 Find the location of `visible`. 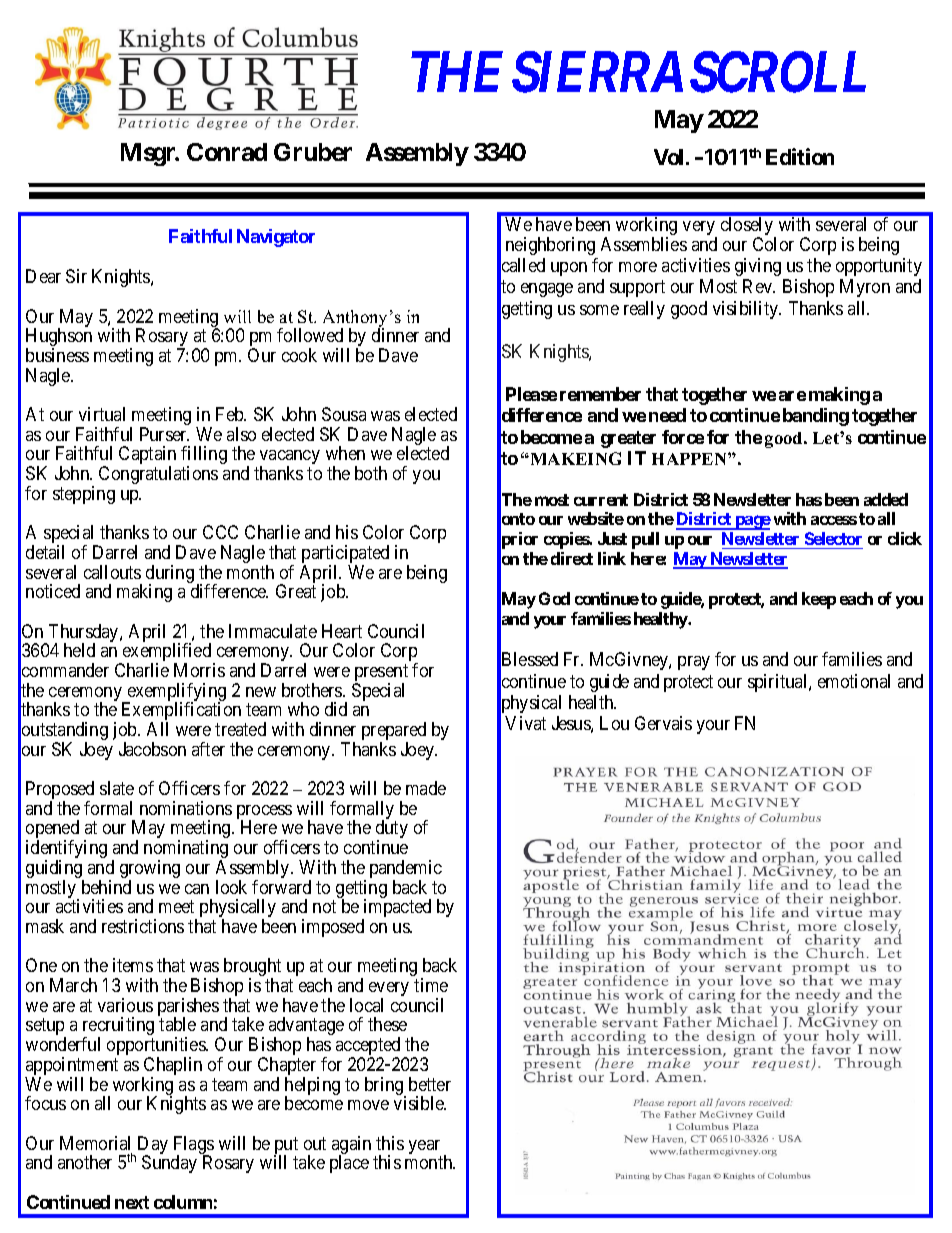

visible is located at coordinates (420, 1103).
